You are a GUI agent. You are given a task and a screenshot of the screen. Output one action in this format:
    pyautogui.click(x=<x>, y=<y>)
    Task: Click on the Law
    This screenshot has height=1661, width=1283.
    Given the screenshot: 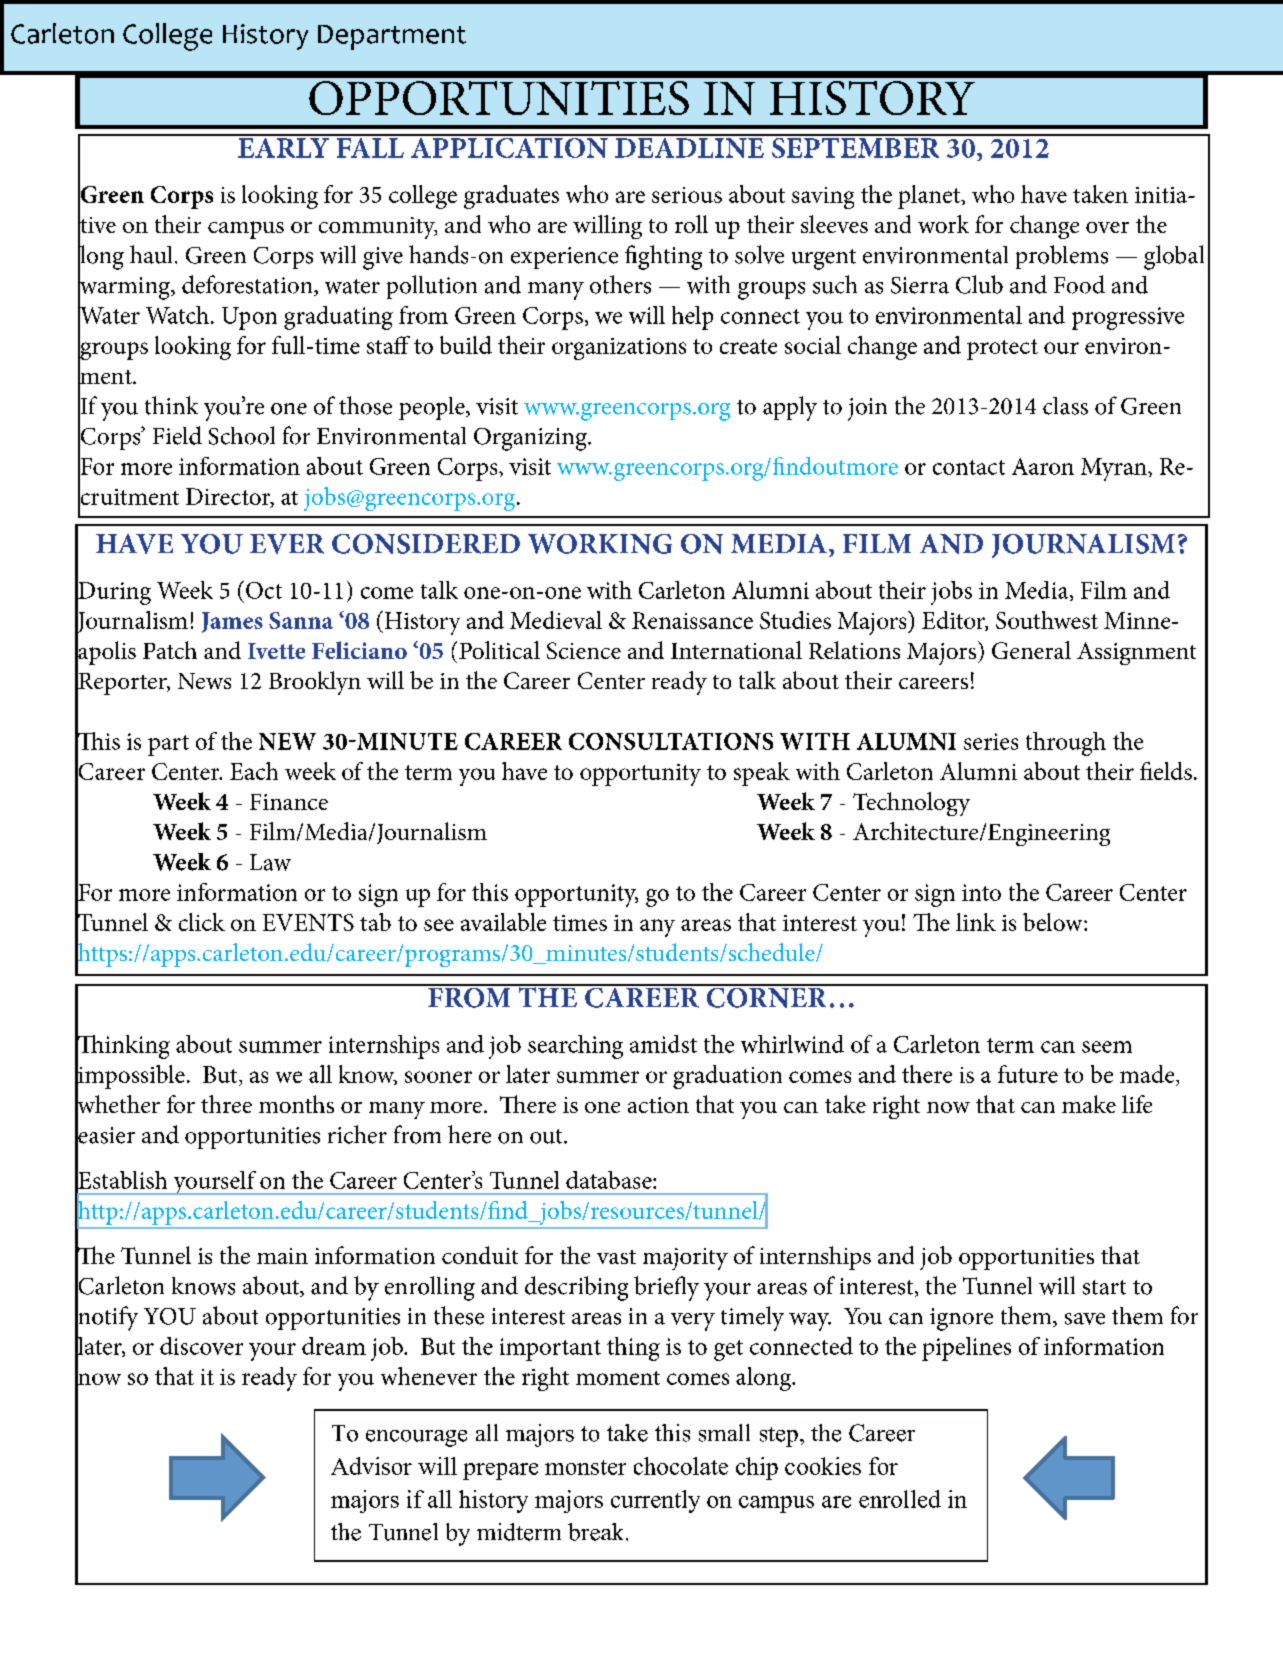 What is the action you would take?
    pyautogui.click(x=270, y=862)
